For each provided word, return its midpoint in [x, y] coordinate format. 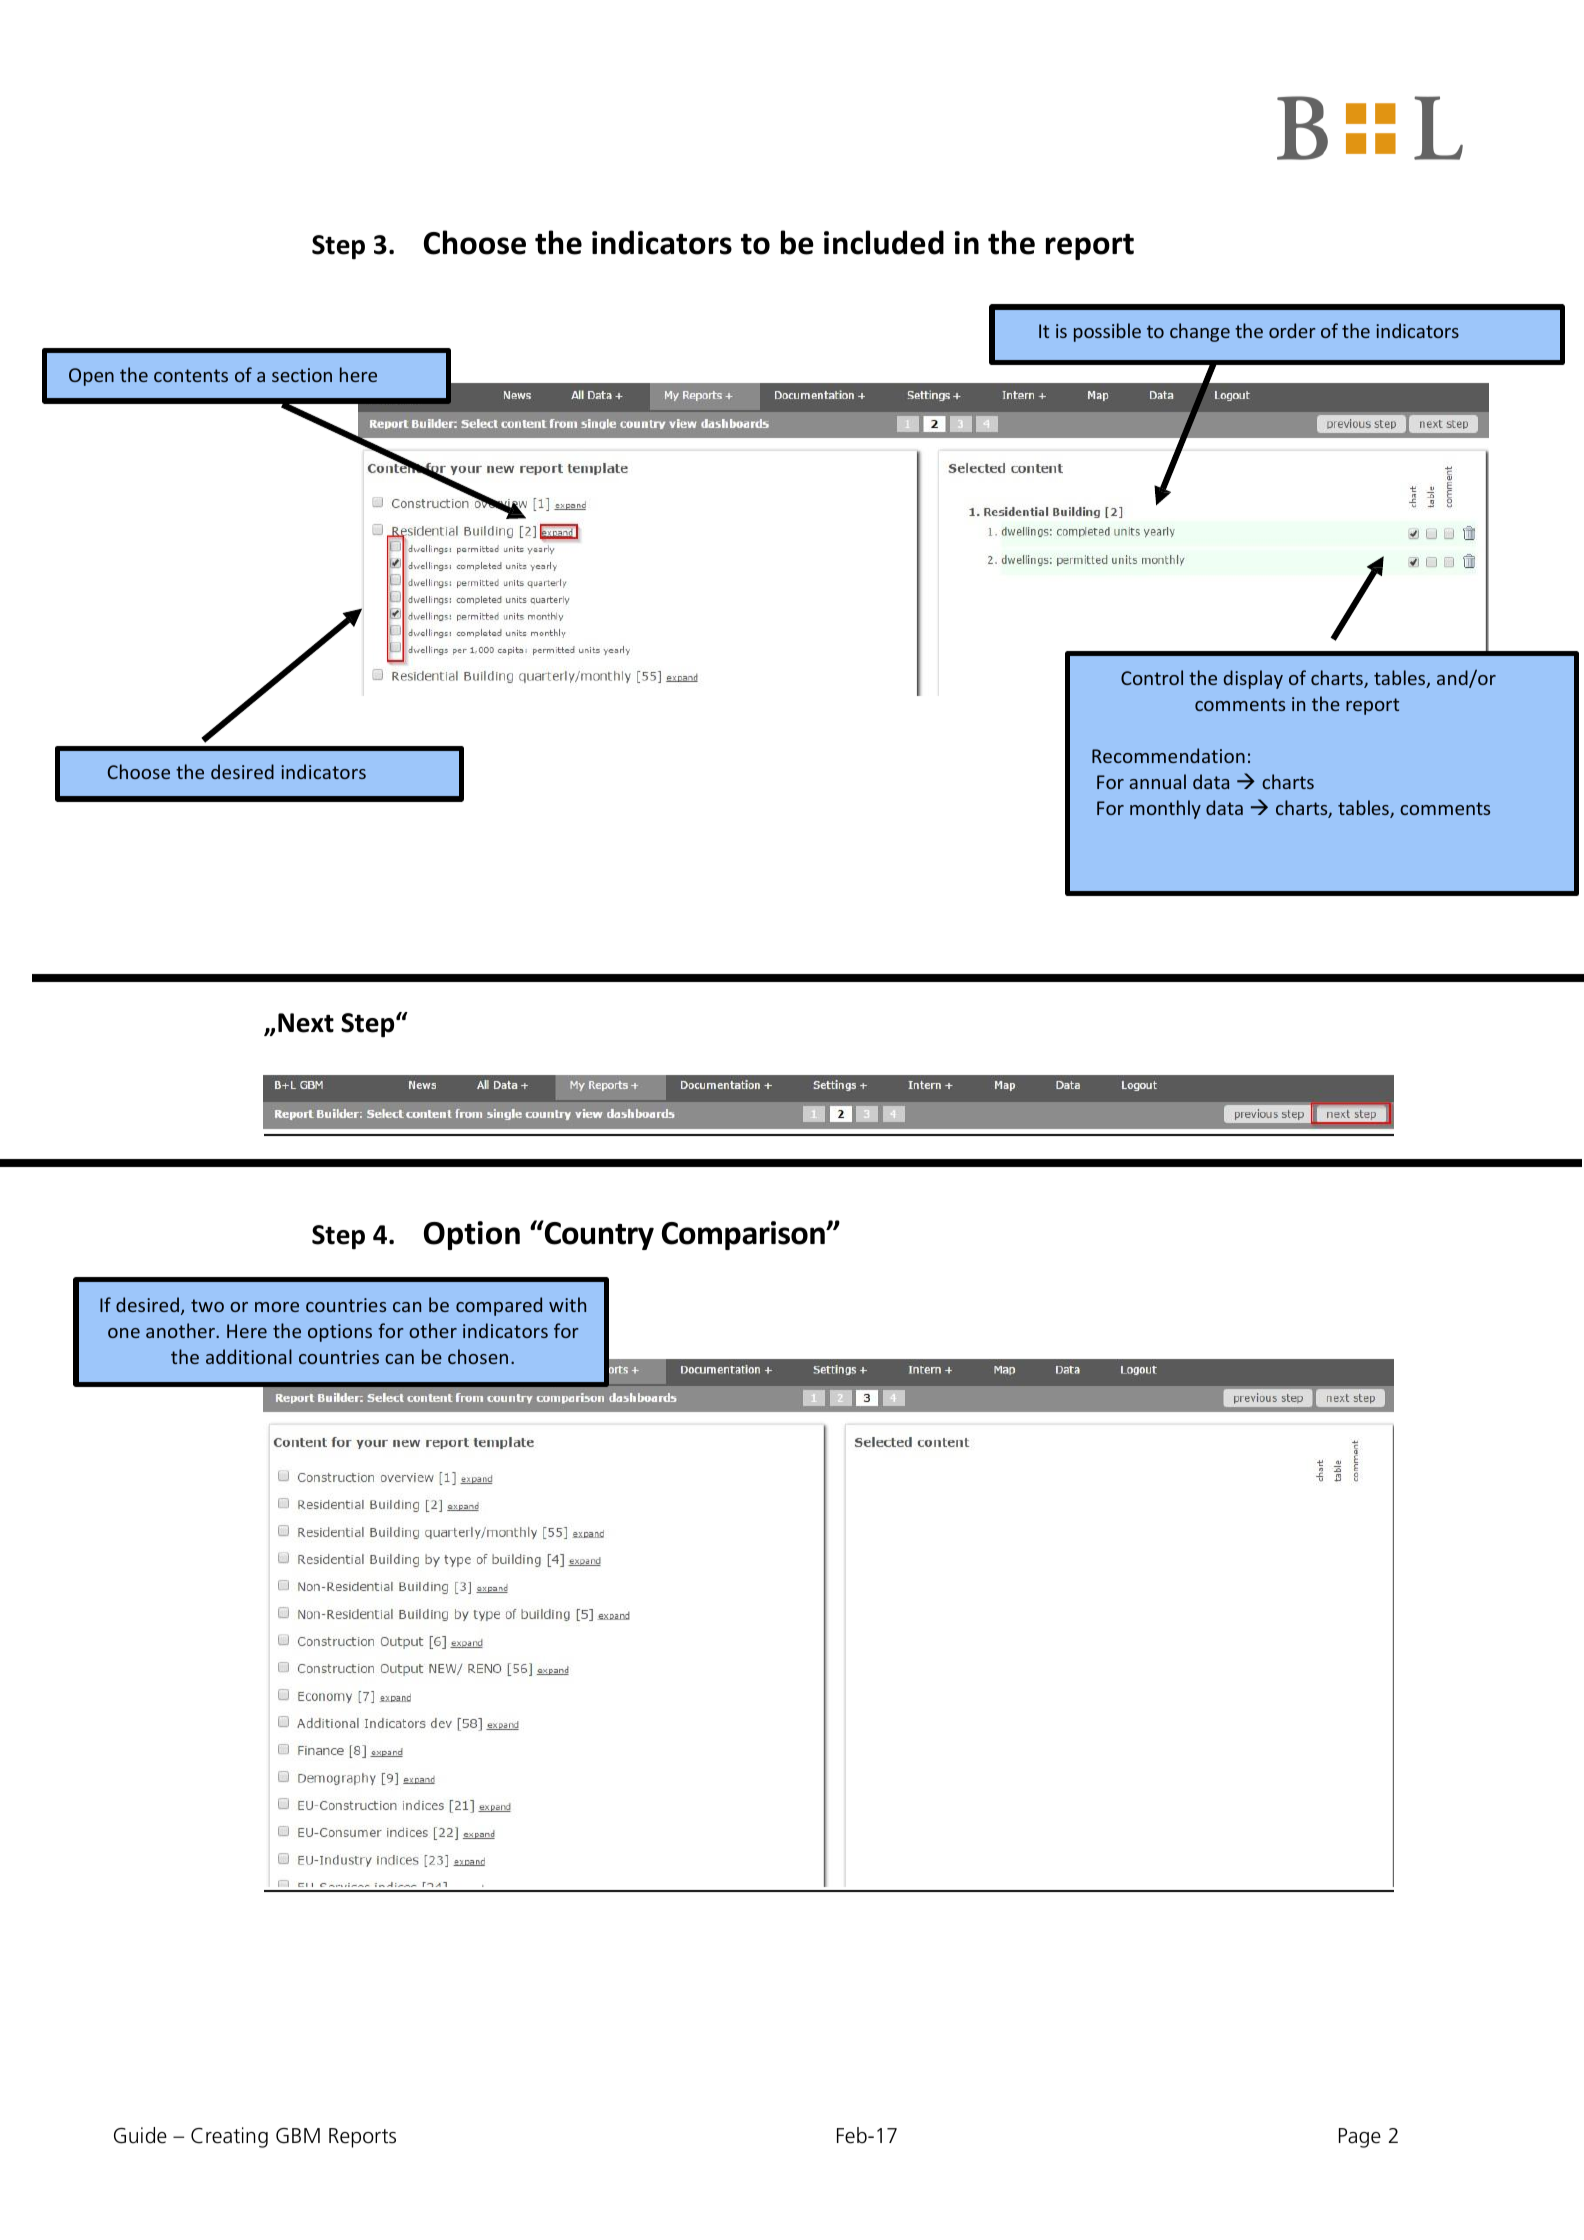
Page [1360, 2138]
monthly [1165, 809]
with [567, 1304]
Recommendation [1168, 755]
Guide [140, 2135]
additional [249, 1356]
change [1200, 332]
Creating [229, 2137]
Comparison [744, 1235]
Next [306, 1023]
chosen [478, 1356]
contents [191, 375]
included [884, 242]
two [207, 1305]
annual [1157, 781]
